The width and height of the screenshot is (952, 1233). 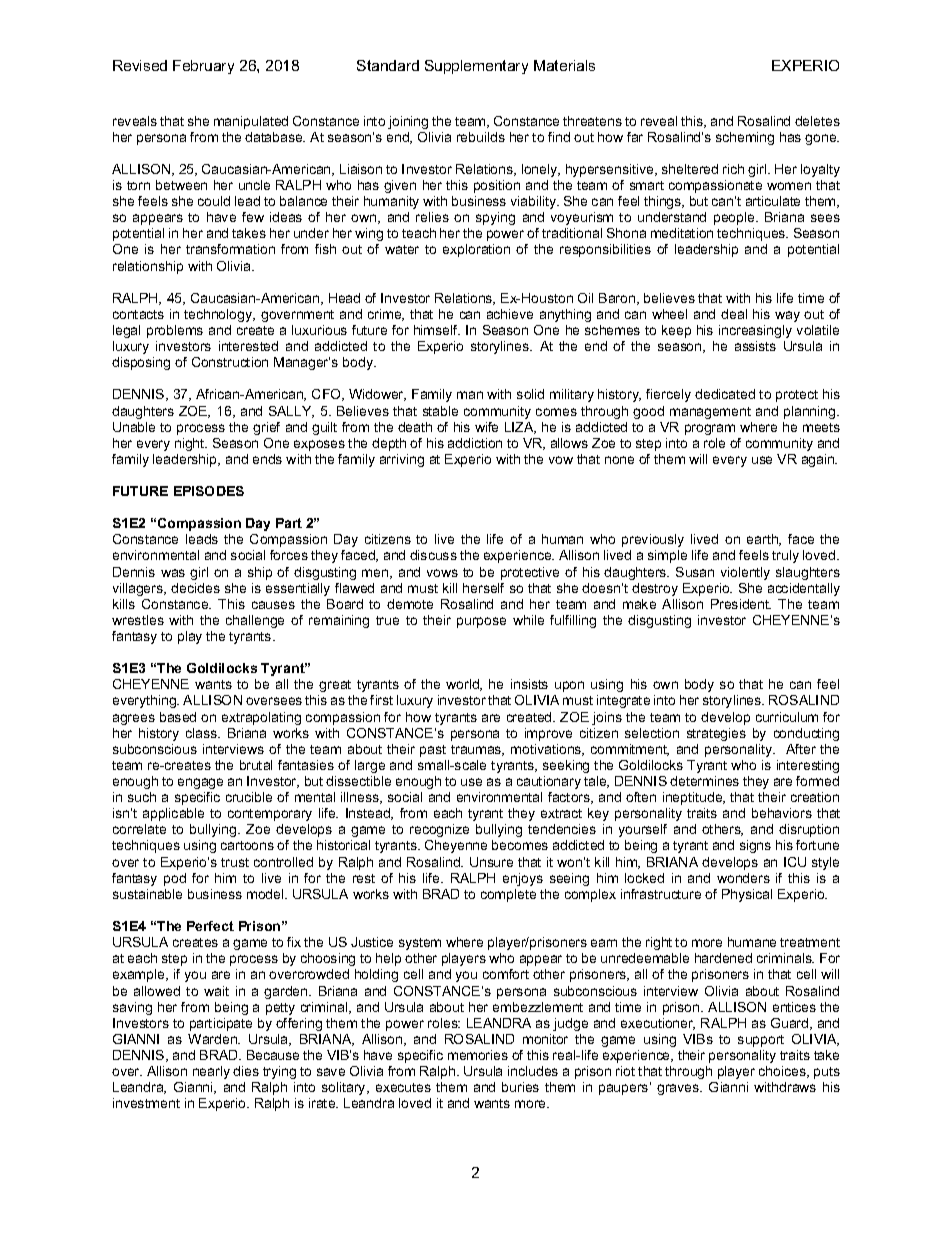 I want to click on nearly, so click(x=211, y=1072).
